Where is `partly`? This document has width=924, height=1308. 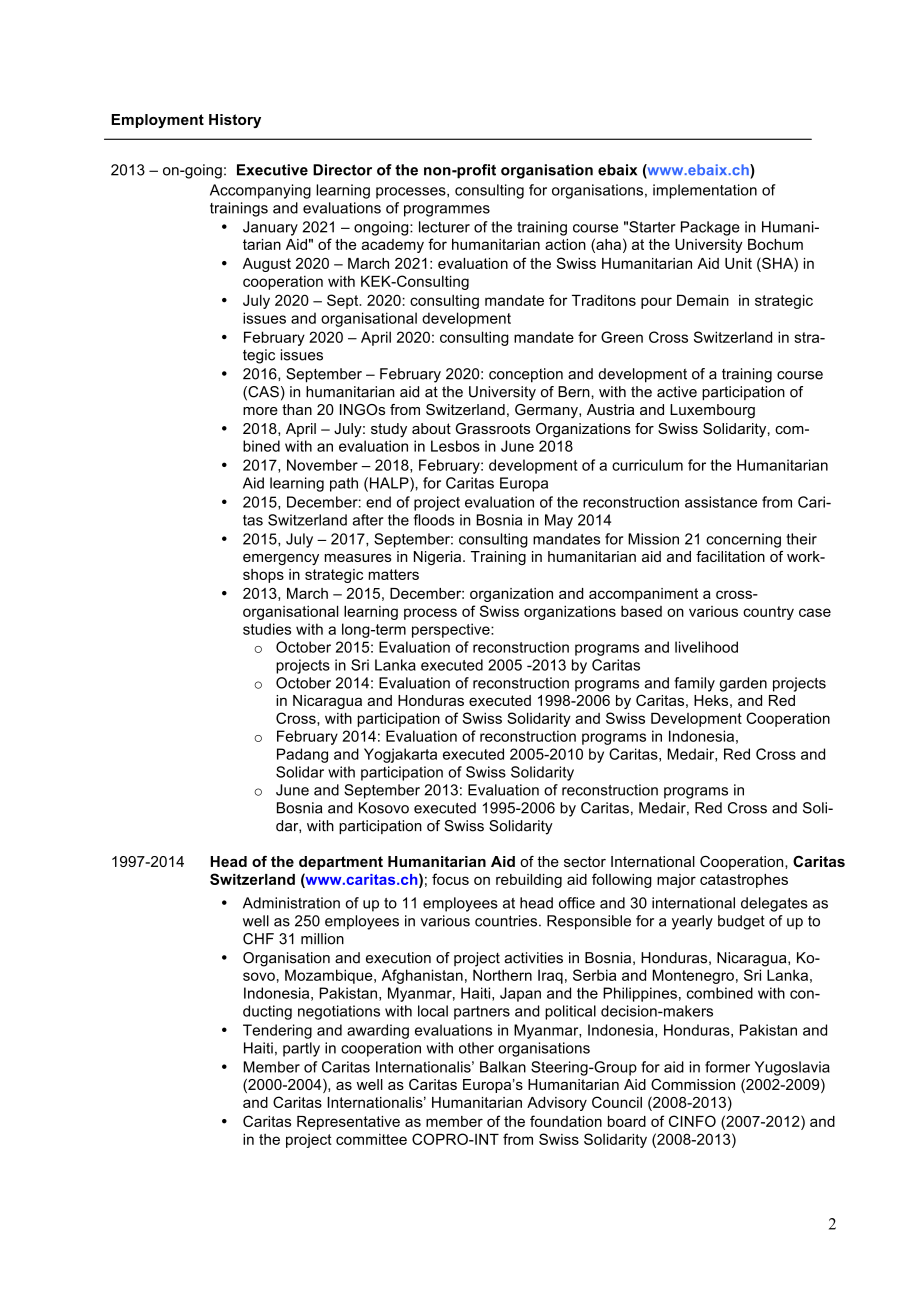
partly is located at coordinates (301, 1049).
